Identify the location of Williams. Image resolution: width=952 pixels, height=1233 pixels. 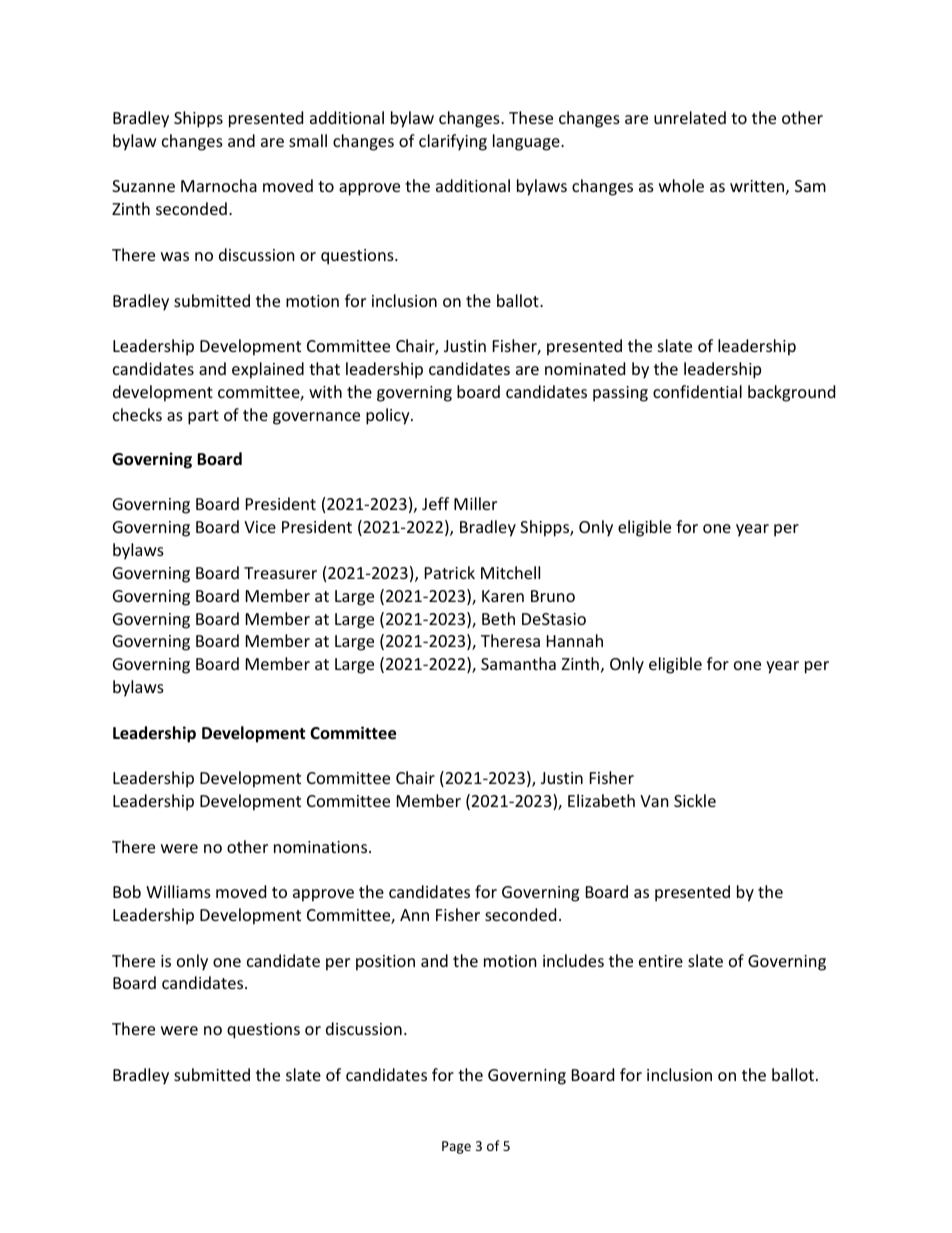
(178, 891).
